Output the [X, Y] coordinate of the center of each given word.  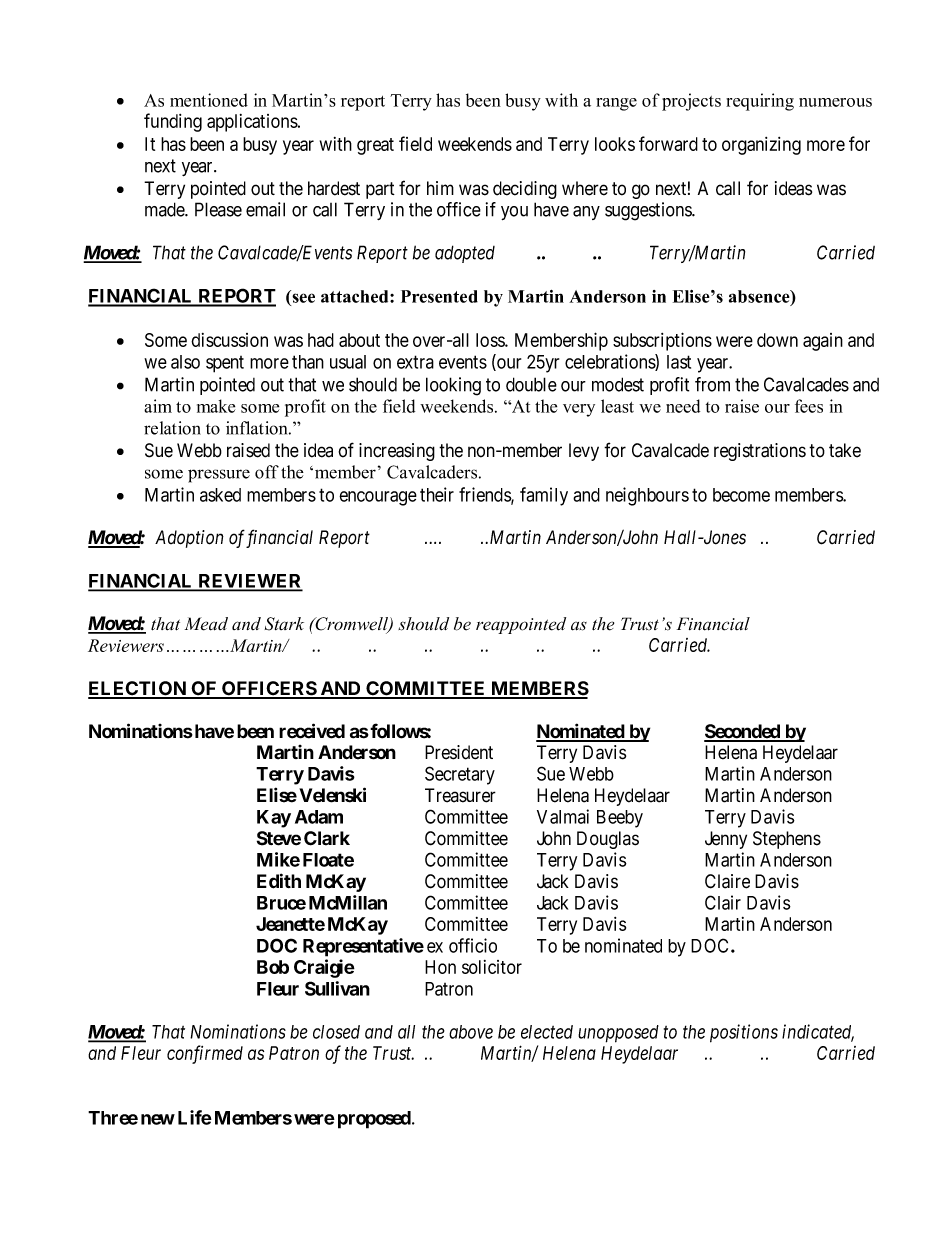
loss [491, 340]
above [471, 1032]
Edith [279, 881]
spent [225, 364]
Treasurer [460, 795]
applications [253, 123]
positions [744, 1033]
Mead [206, 624]
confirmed [205, 1054]
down [777, 340]
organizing [761, 146]
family [544, 496]
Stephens [787, 840]
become [741, 495]
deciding [525, 190]
